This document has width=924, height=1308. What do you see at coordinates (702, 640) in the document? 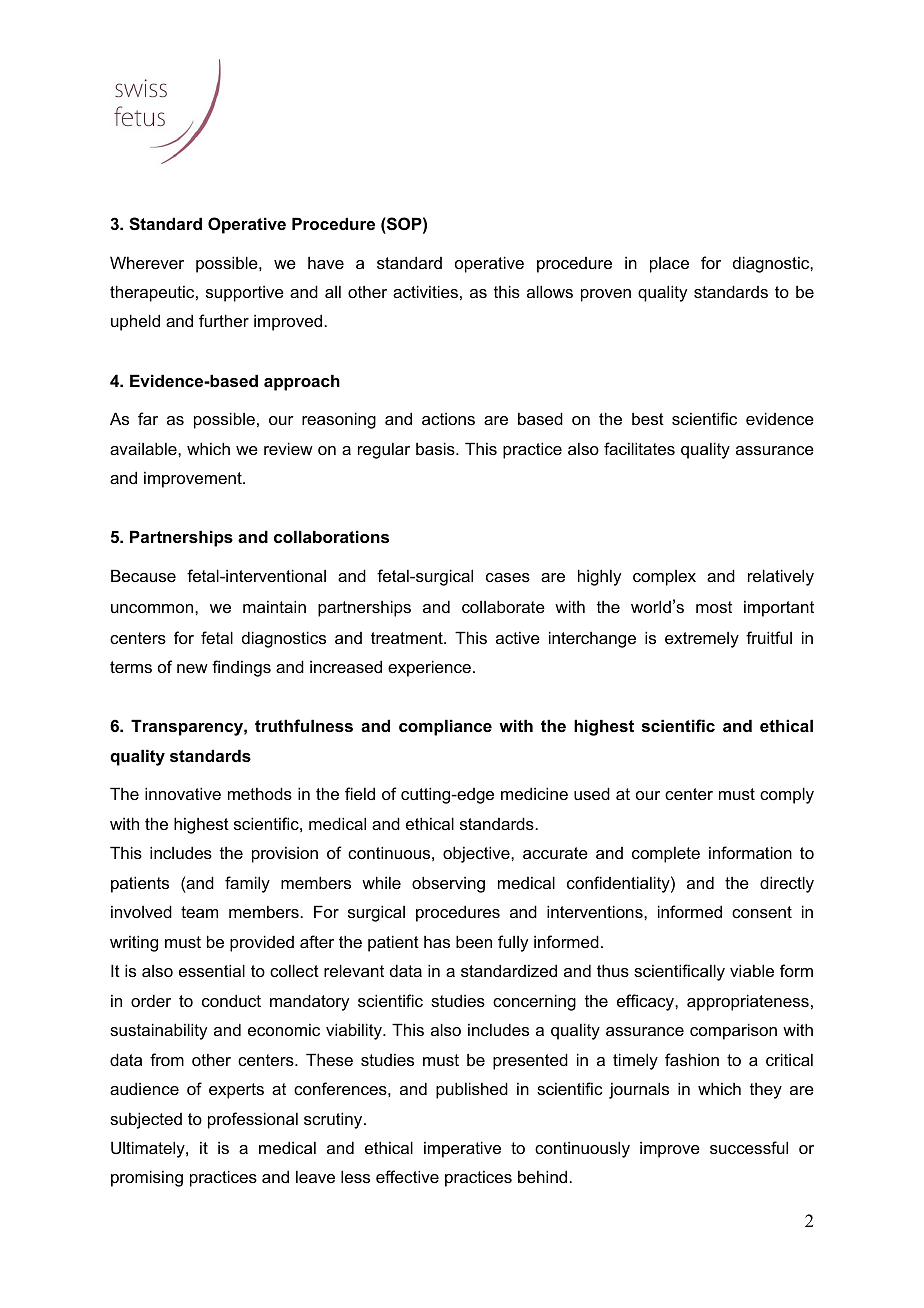
I see `extremely` at bounding box center [702, 640].
